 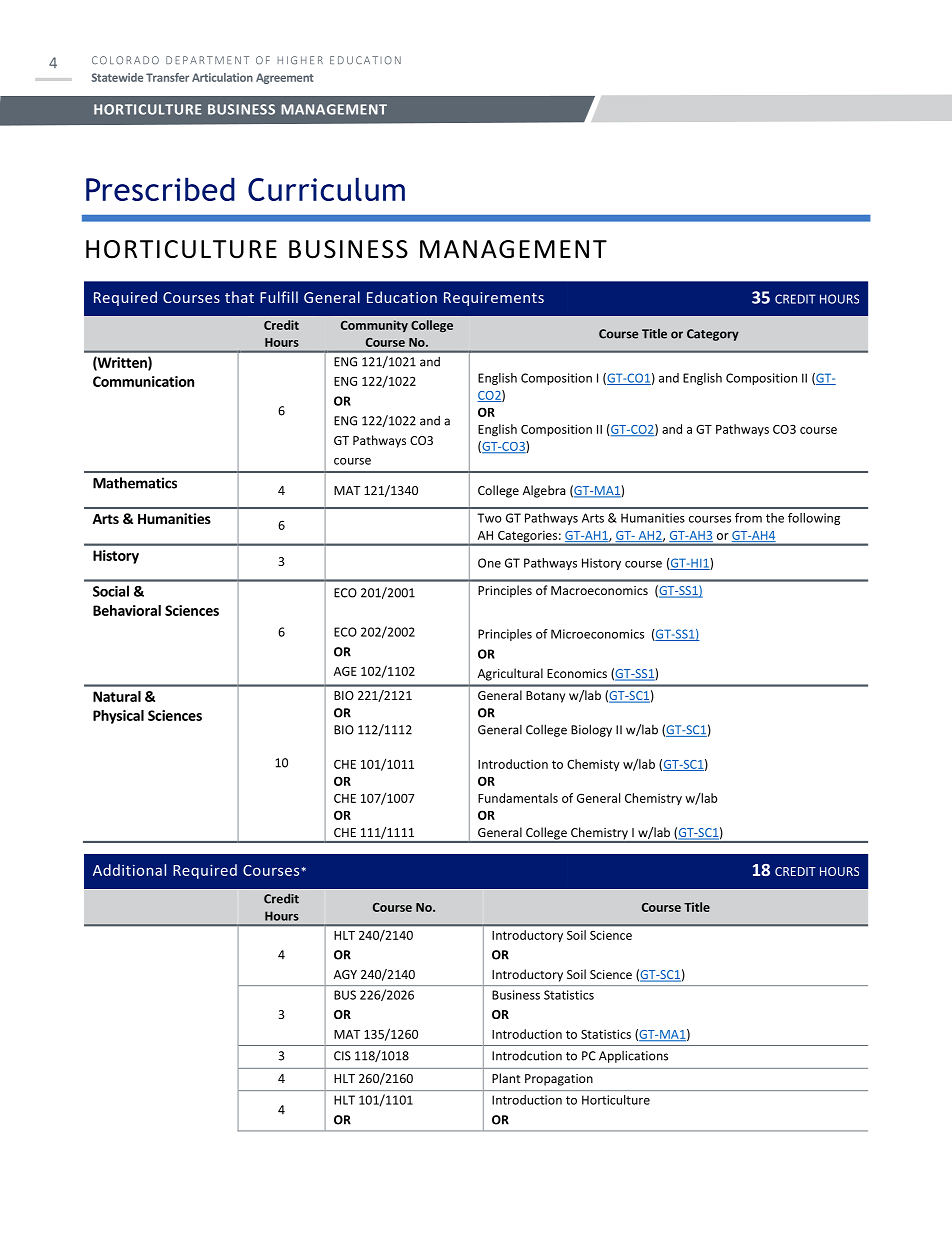 I want to click on Articulation, so click(x=222, y=77).
